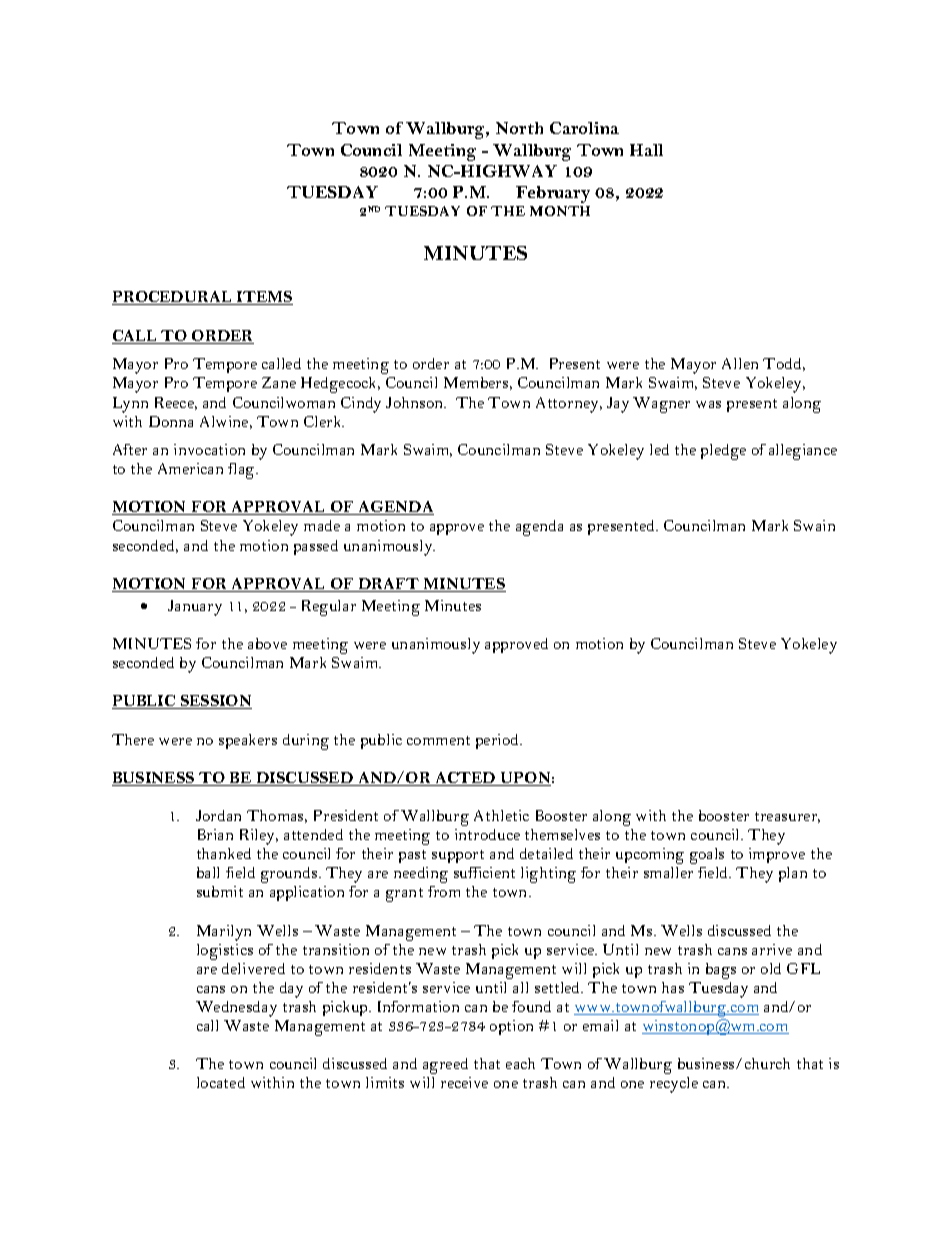  I want to click on North, so click(519, 128).
